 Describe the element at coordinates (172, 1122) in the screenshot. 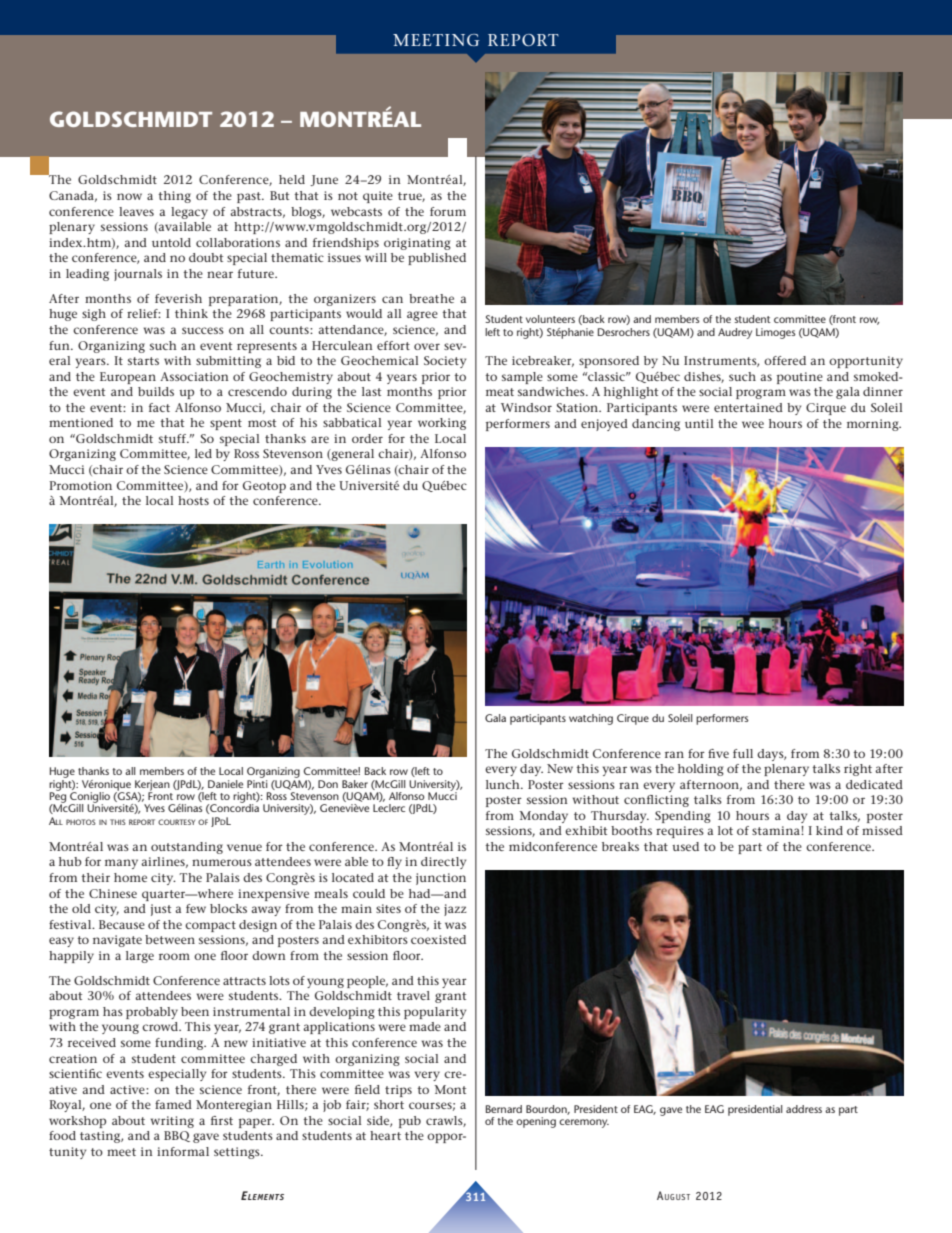

I see `writing` at that location.
